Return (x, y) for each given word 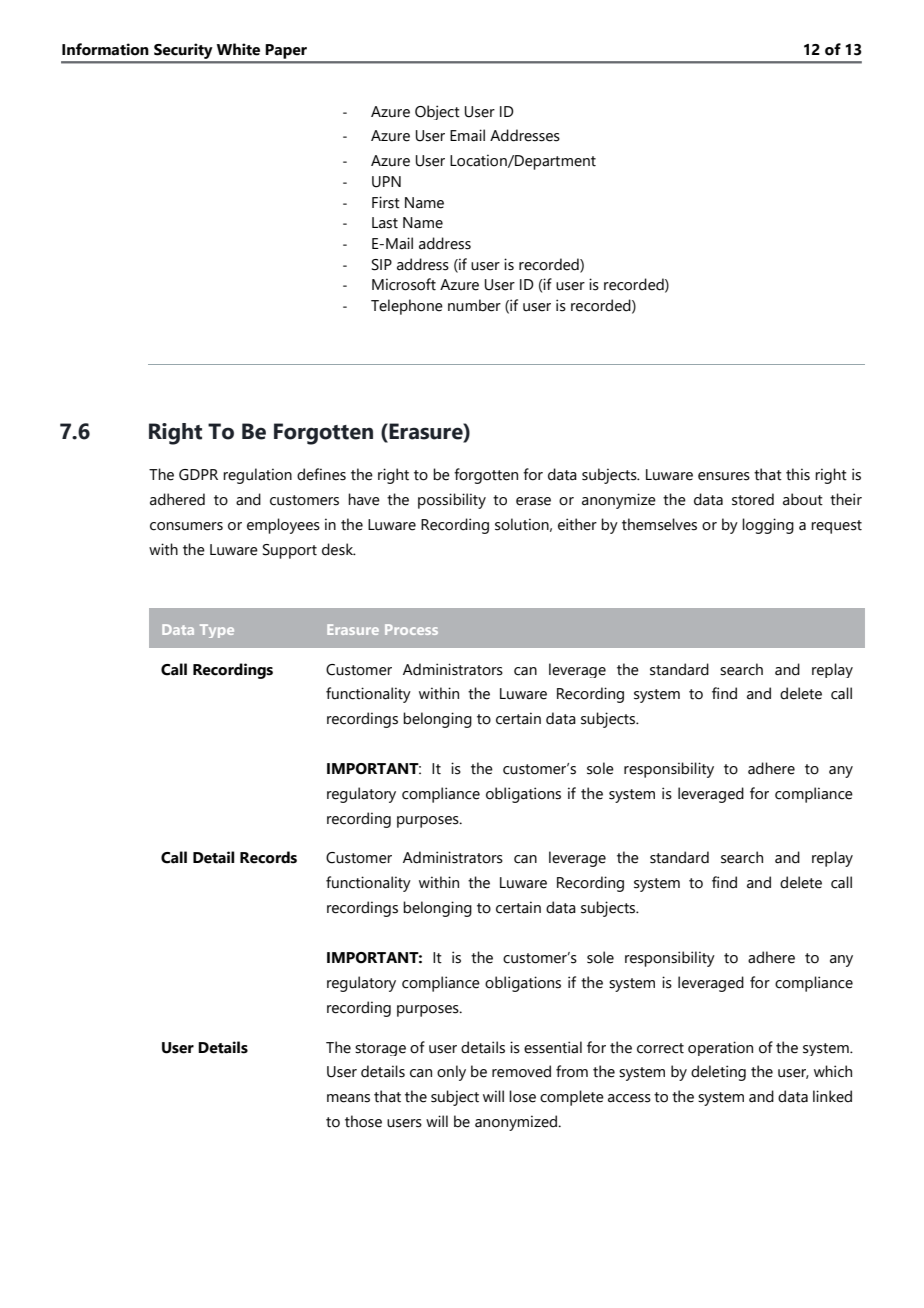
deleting (718, 1073)
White (238, 49)
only (451, 1073)
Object (437, 112)
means (348, 1098)
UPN (386, 182)
